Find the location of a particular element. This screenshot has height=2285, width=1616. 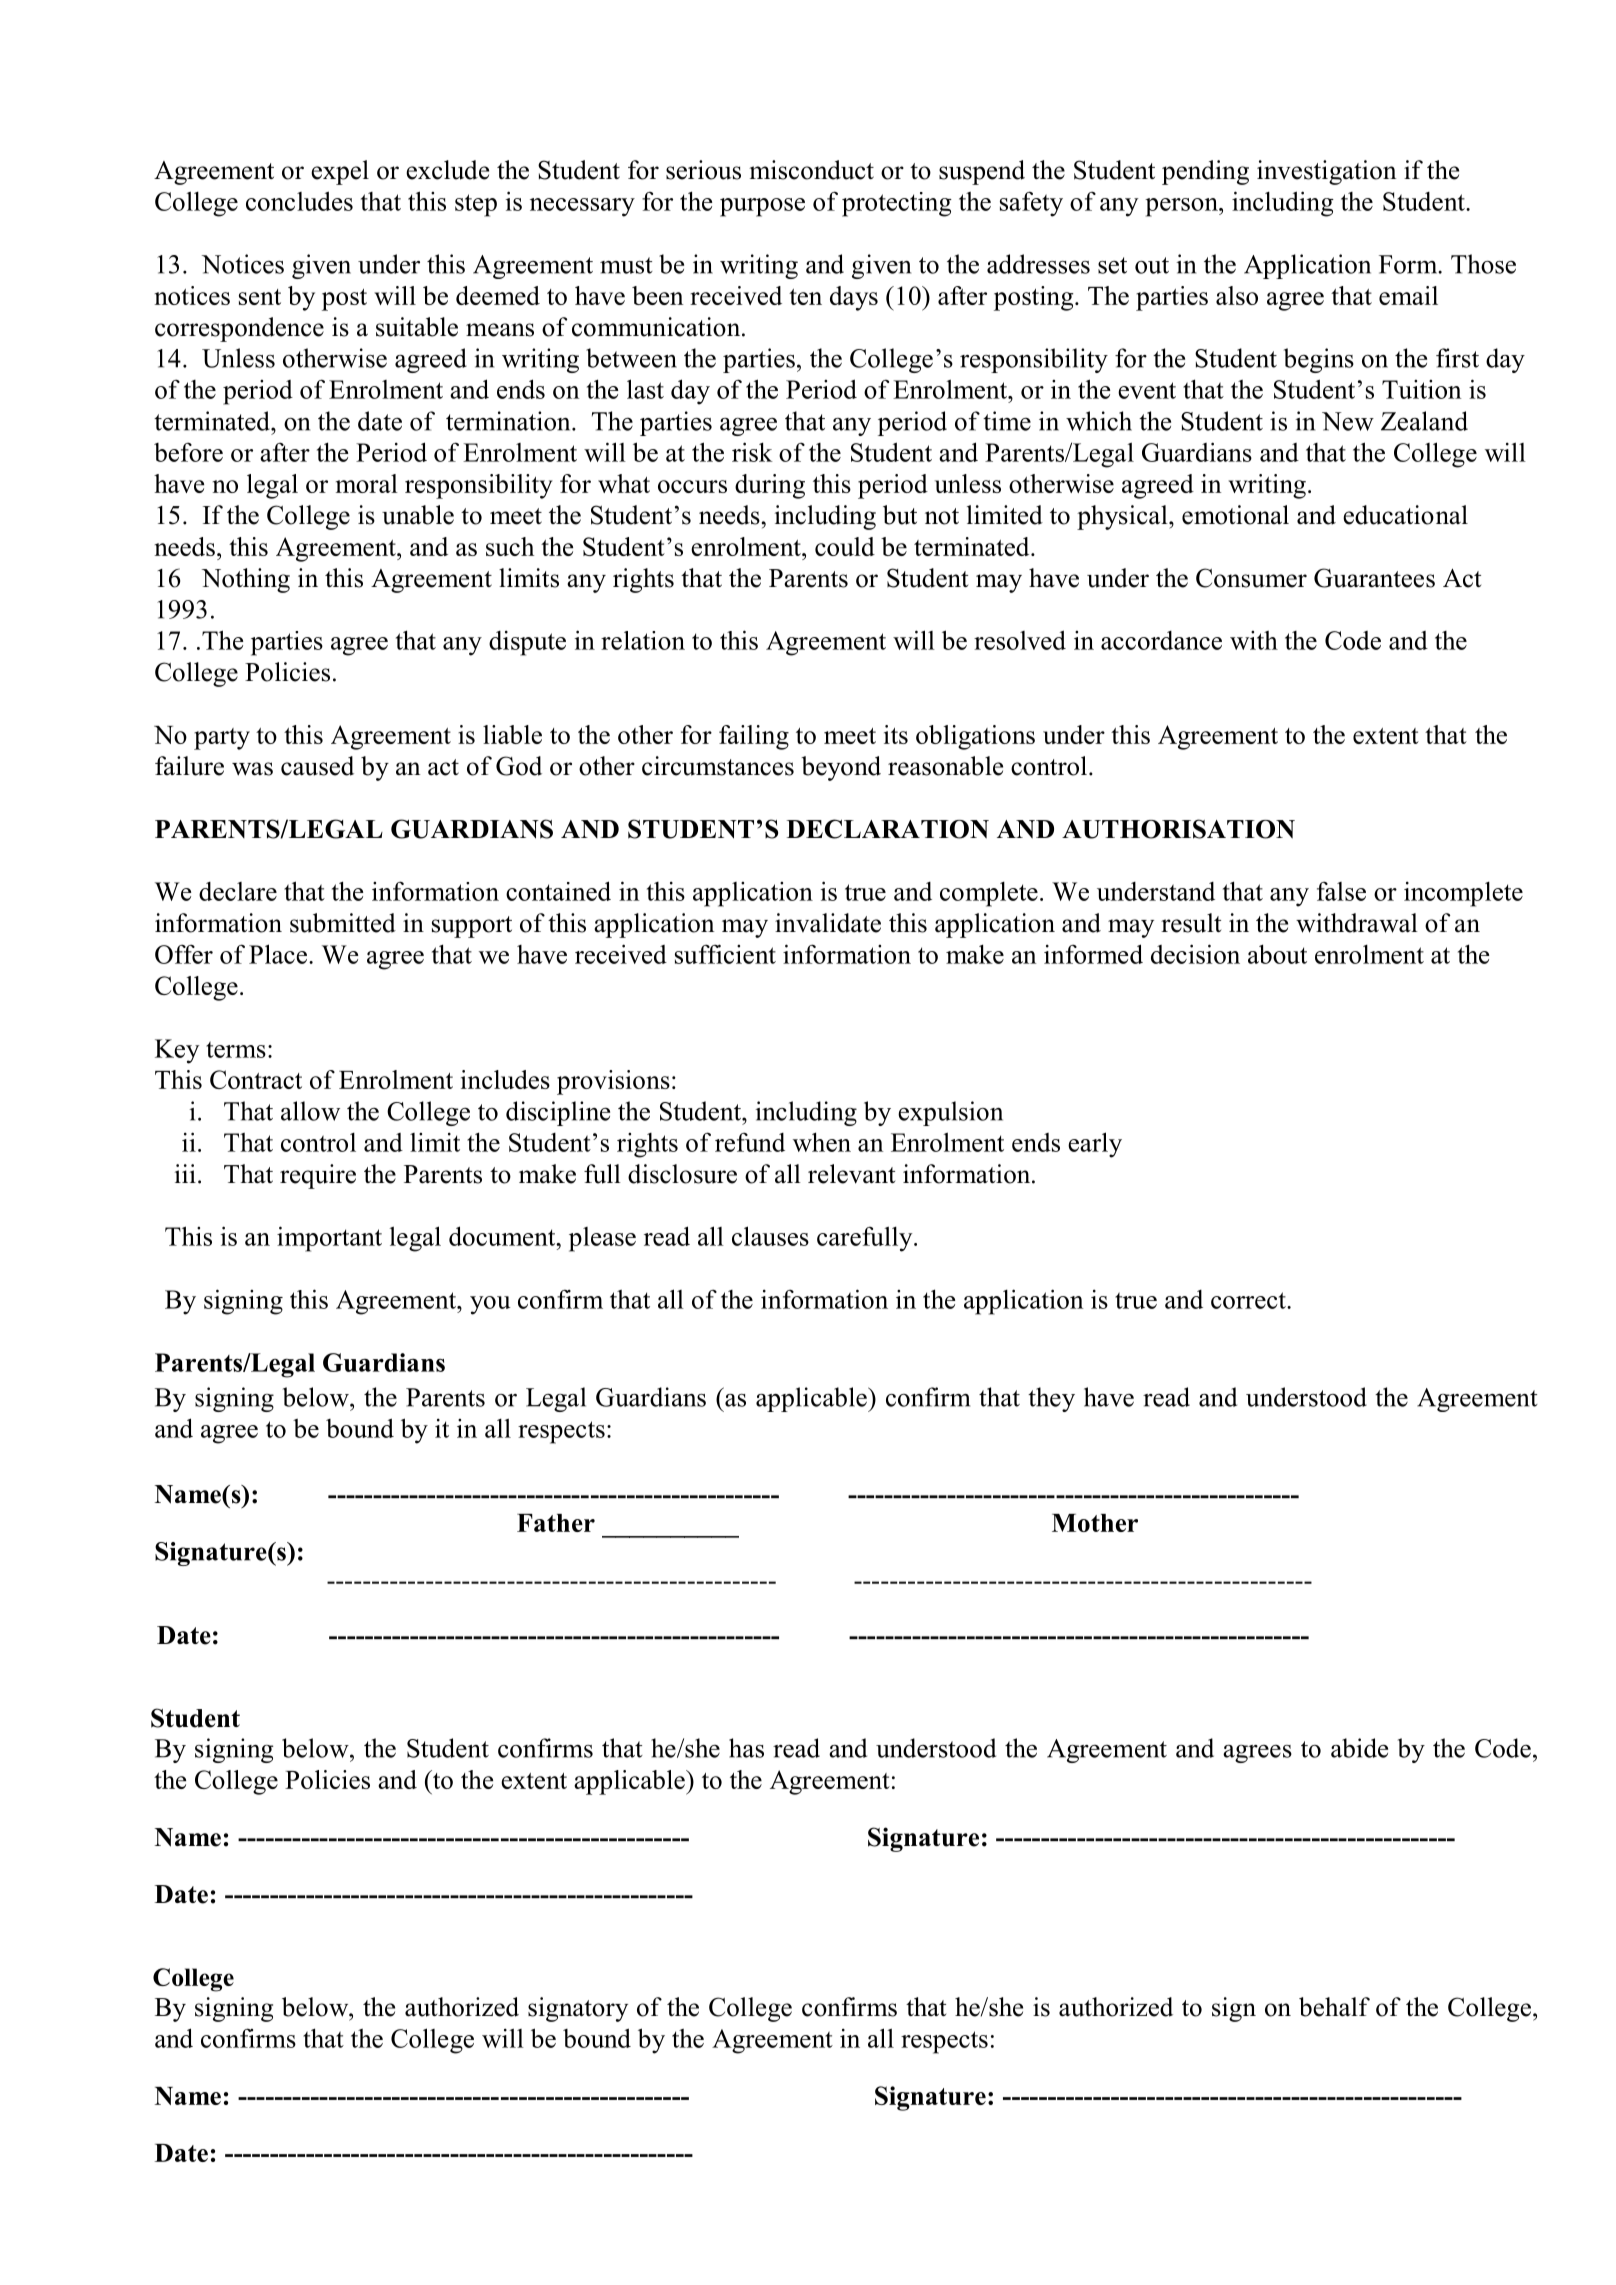

sufficient is located at coordinates (725, 954).
